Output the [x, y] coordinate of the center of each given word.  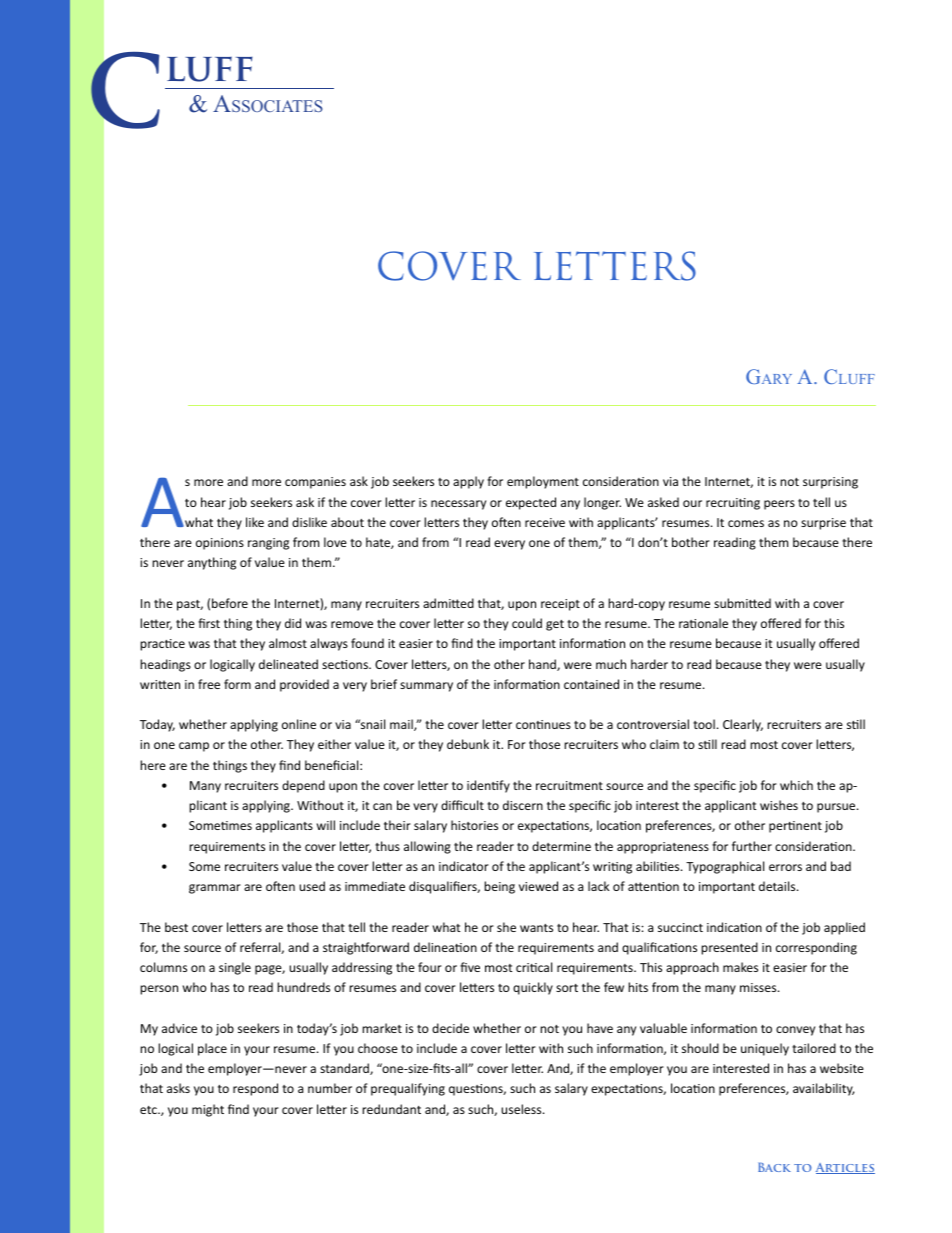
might [208, 1110]
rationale [703, 623]
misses [759, 987]
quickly [533, 988]
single [235, 968]
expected [531, 503]
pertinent [795, 827]
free [209, 684]
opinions [220, 544]
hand [543, 665]
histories [474, 825]
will [326, 825]
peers [779, 505]
